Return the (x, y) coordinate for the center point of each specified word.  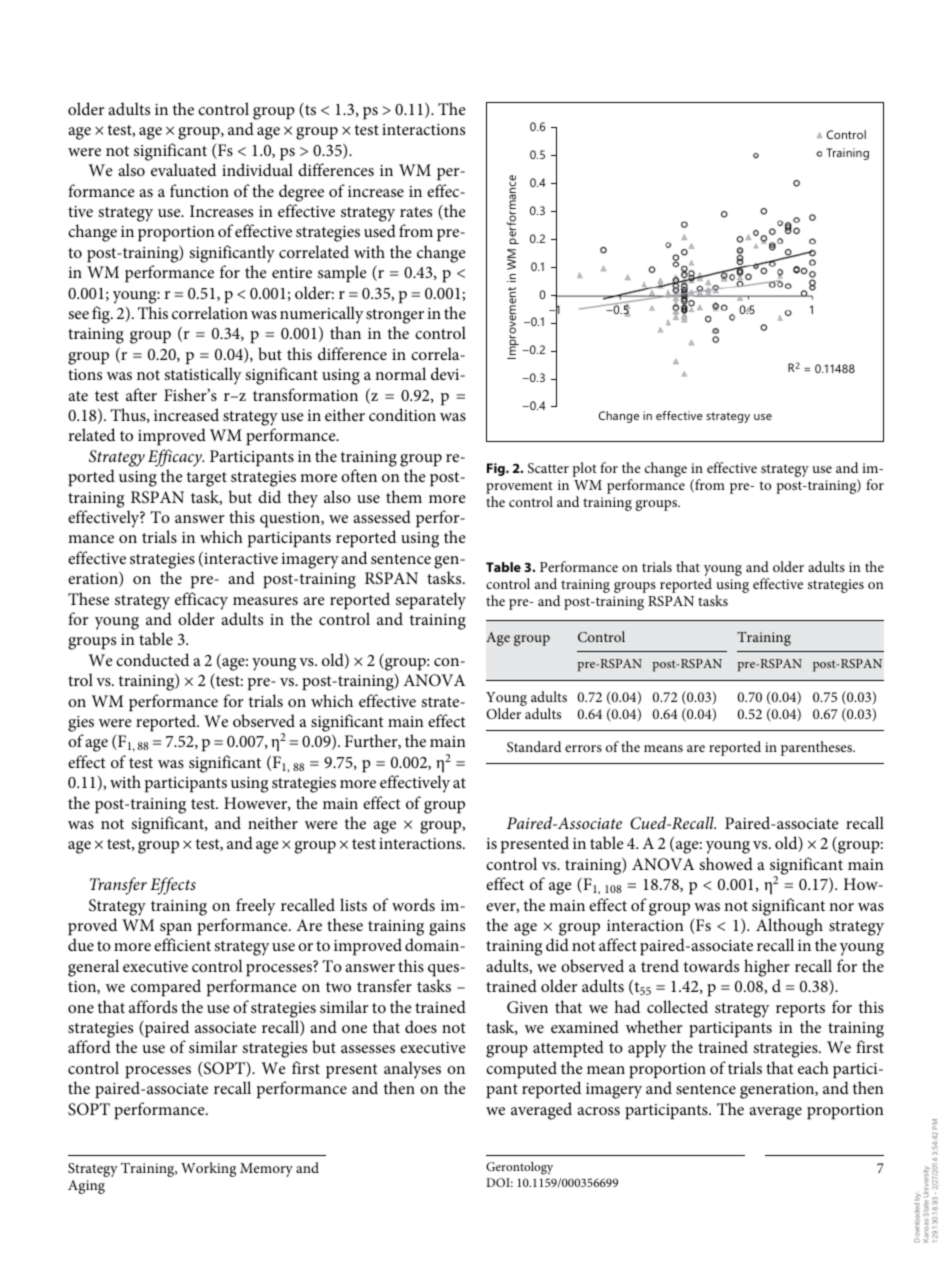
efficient (182, 944)
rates (416, 212)
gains (447, 928)
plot (584, 469)
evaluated (183, 169)
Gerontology (519, 1168)
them (404, 496)
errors (583, 748)
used (380, 230)
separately (431, 601)
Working (208, 1169)
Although (789, 927)
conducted (152, 659)
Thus (129, 415)
